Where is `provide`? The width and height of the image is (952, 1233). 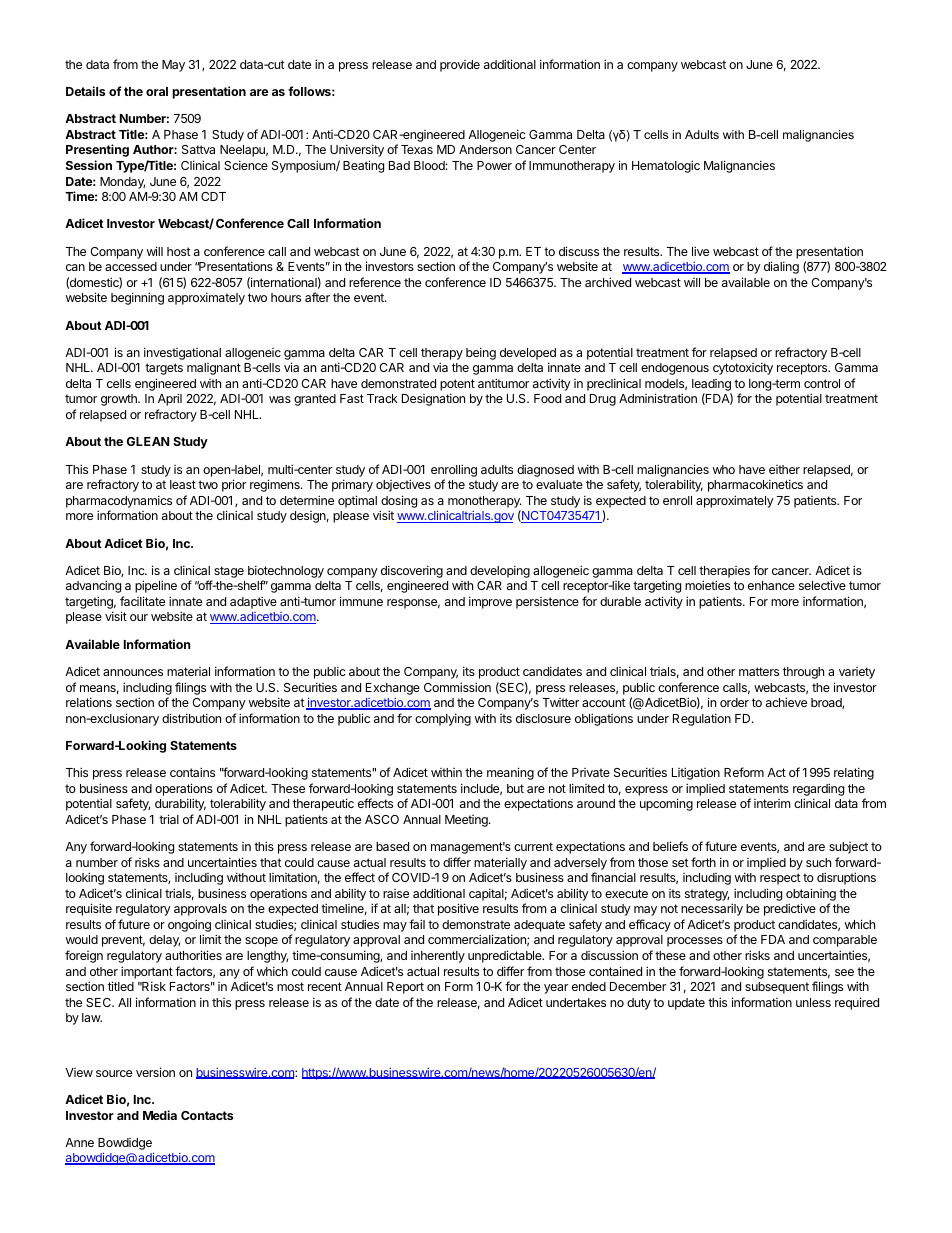
provide is located at coordinates (460, 66).
